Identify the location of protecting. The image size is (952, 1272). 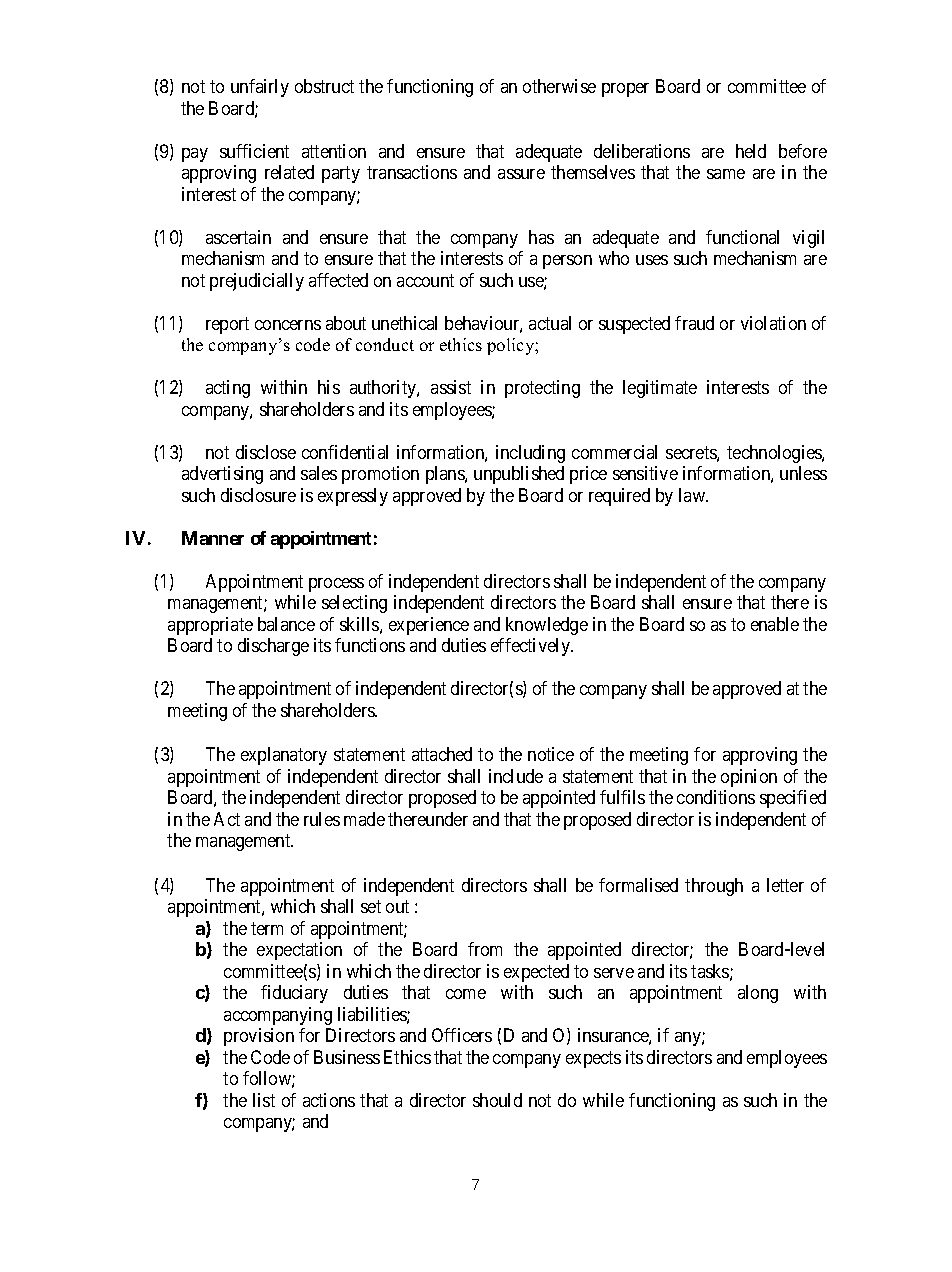
(542, 389).
